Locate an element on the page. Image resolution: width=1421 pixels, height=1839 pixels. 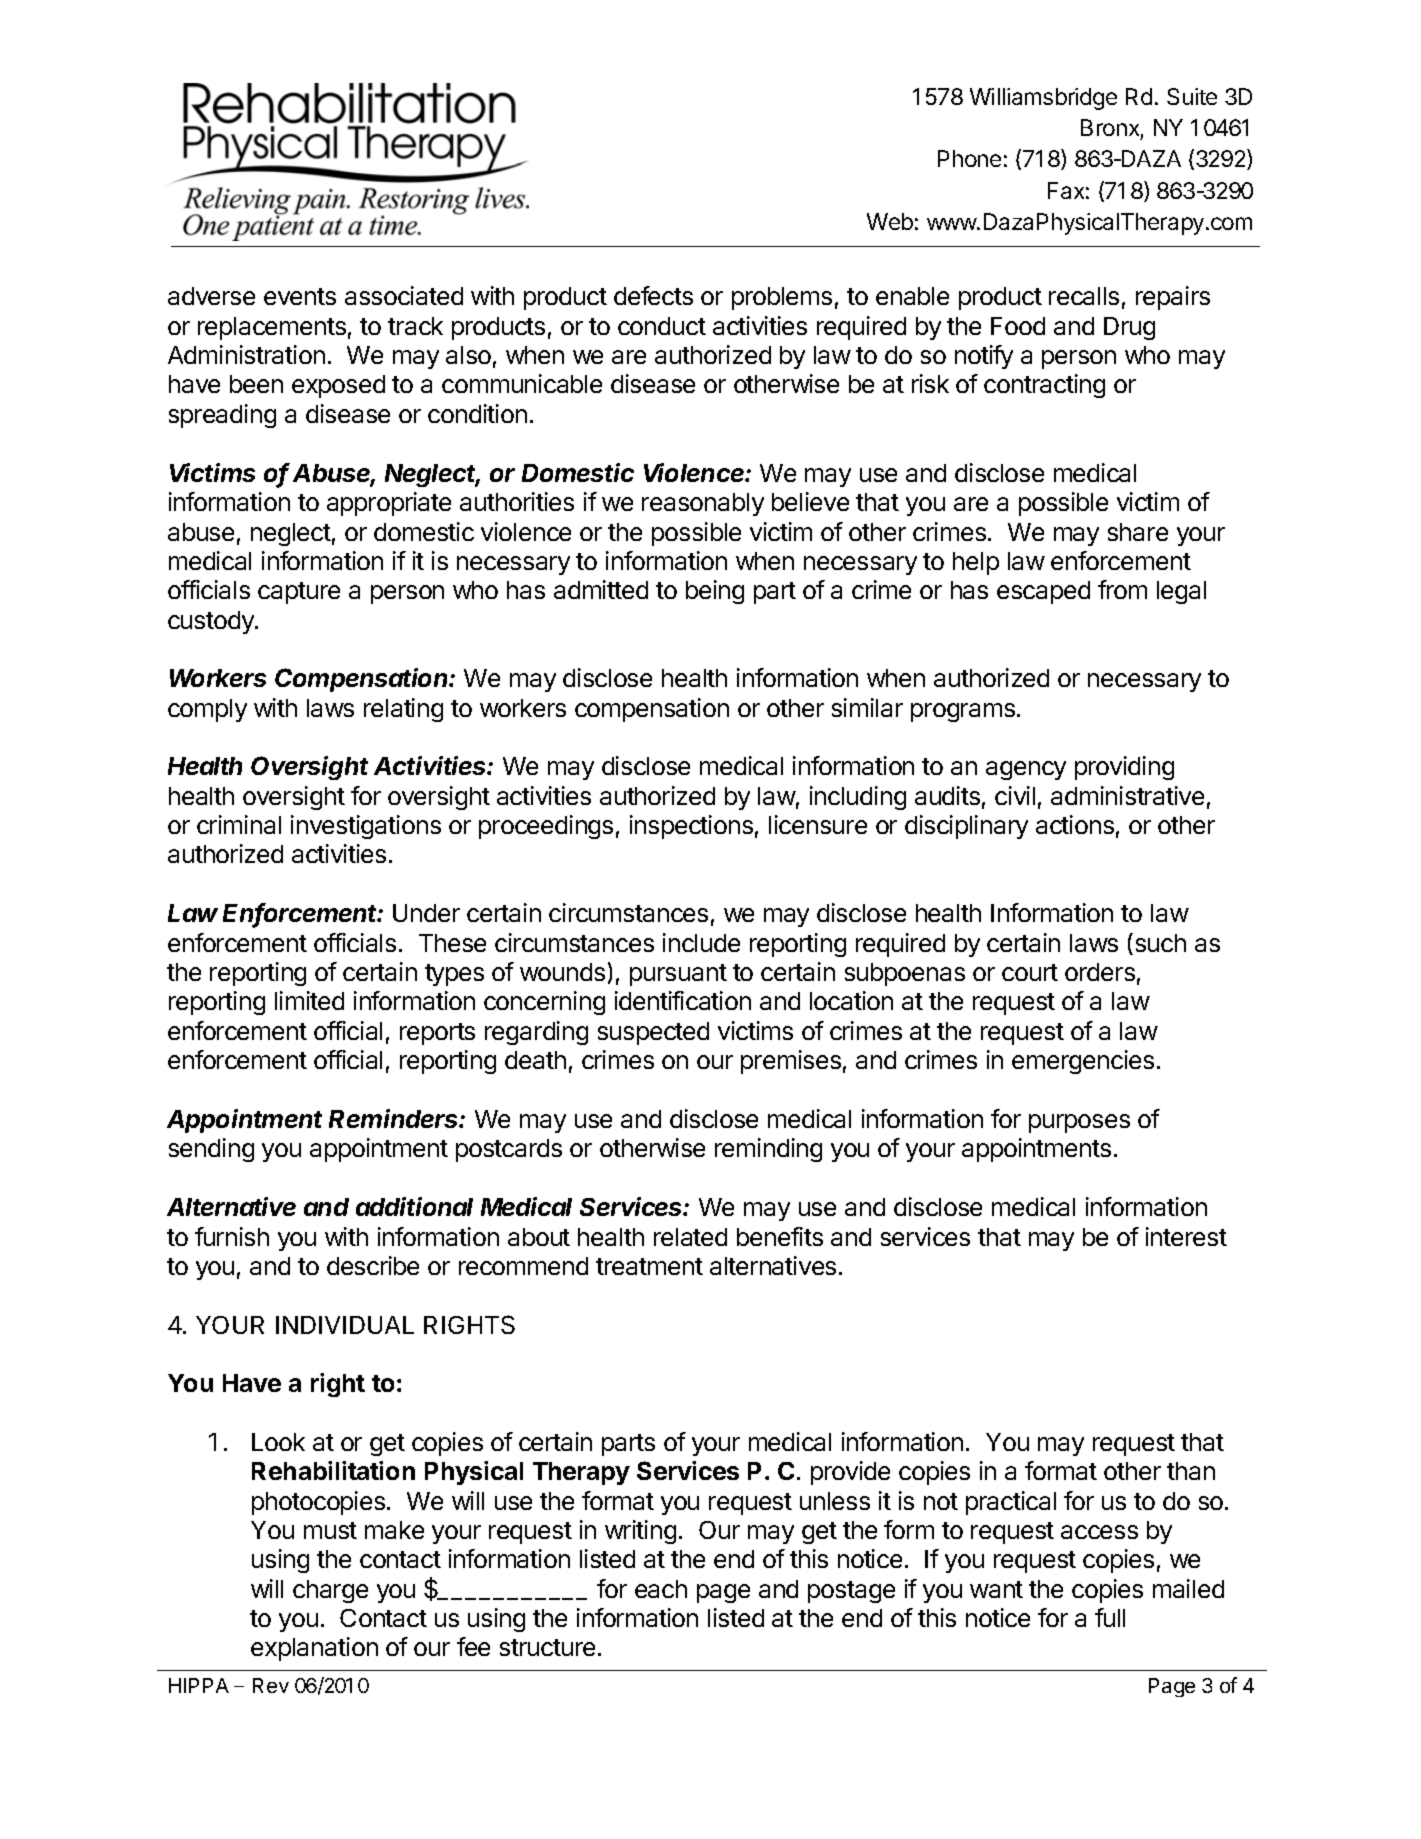
defects is located at coordinates (653, 295).
